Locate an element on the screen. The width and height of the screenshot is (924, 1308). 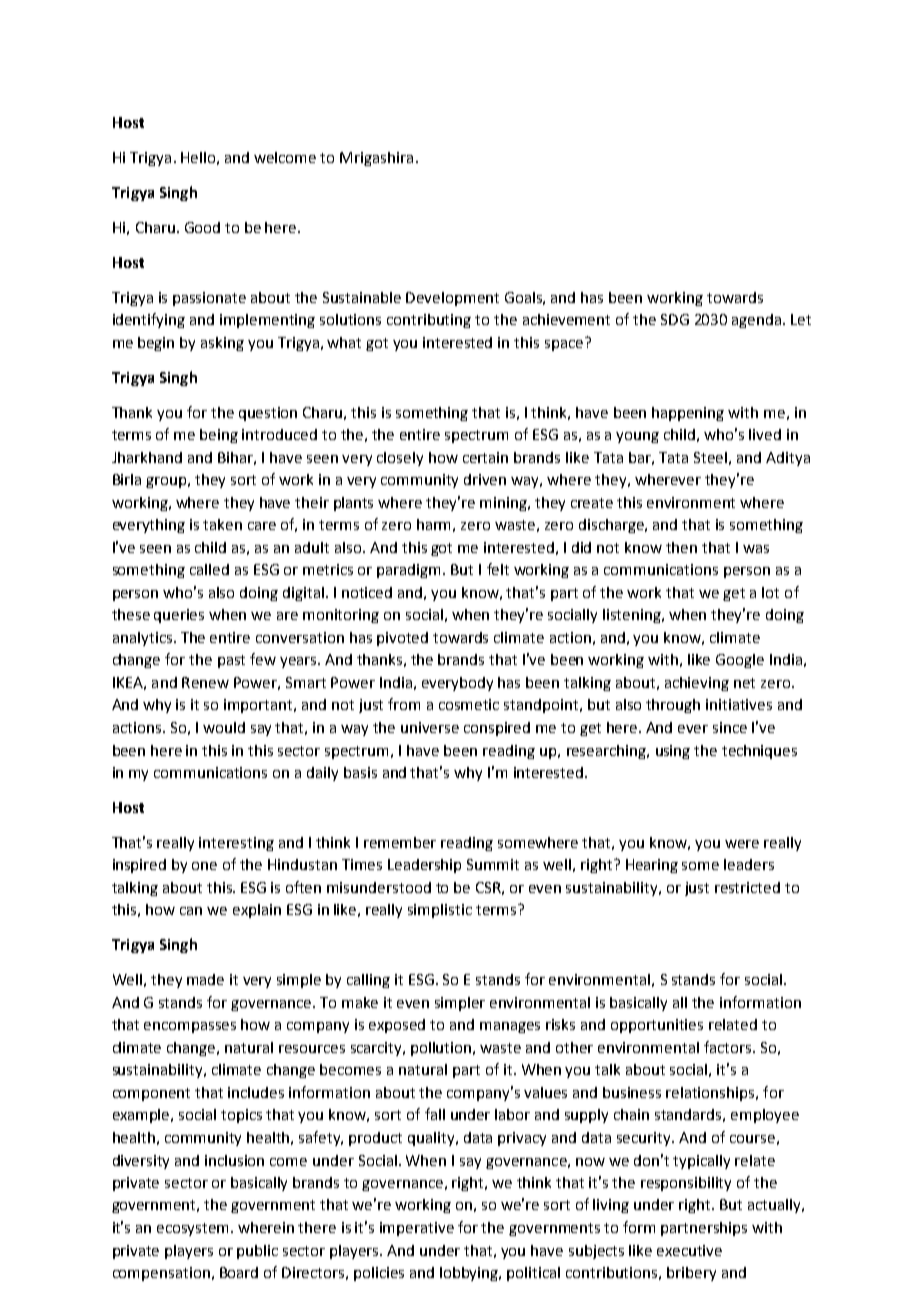
ecosystem is located at coordinates (194, 1229).
